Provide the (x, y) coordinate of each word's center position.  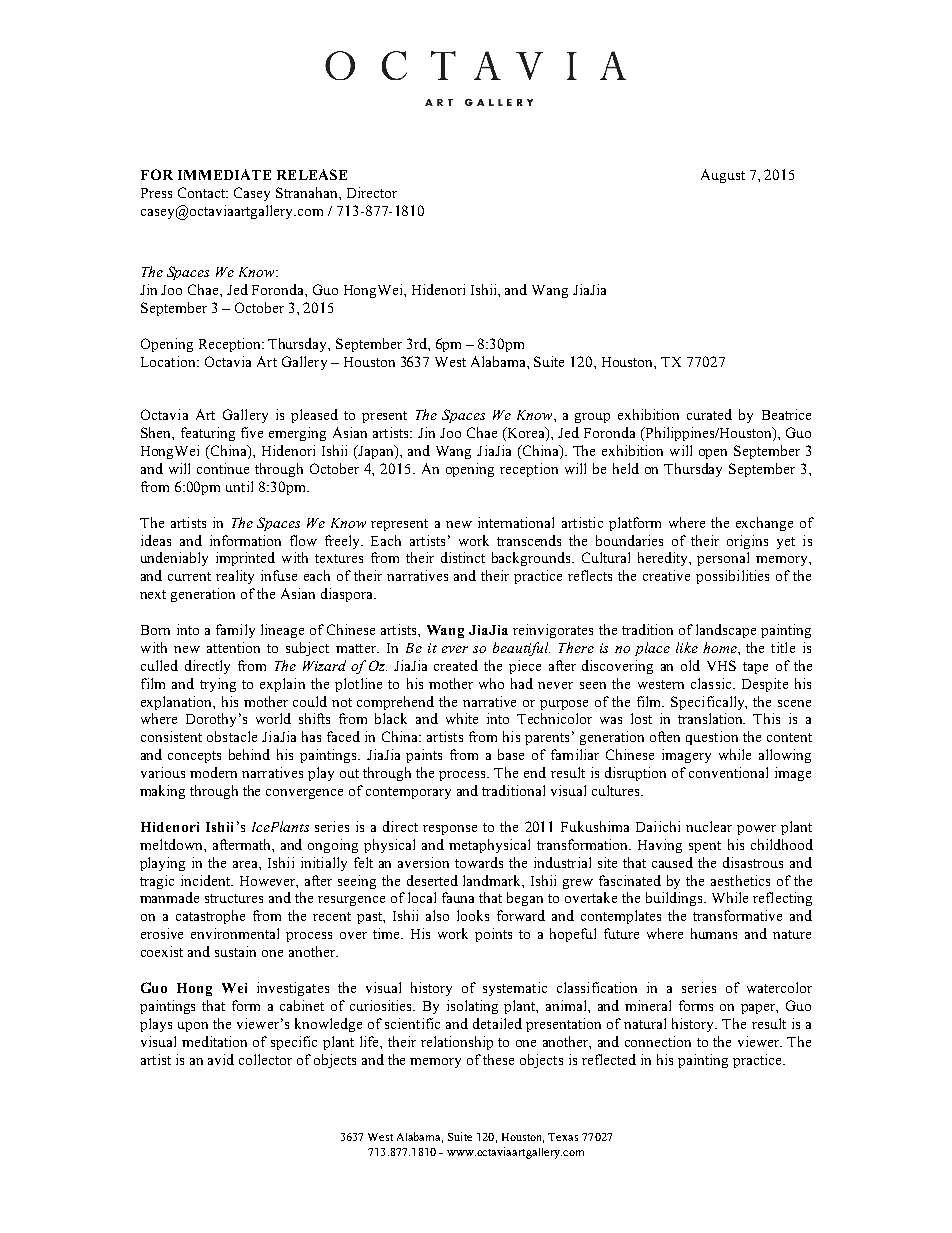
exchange (764, 524)
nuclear (709, 826)
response (450, 830)
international (516, 522)
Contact (203, 192)
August (723, 176)
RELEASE (312, 174)
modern (213, 772)
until (239, 486)
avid (221, 1059)
